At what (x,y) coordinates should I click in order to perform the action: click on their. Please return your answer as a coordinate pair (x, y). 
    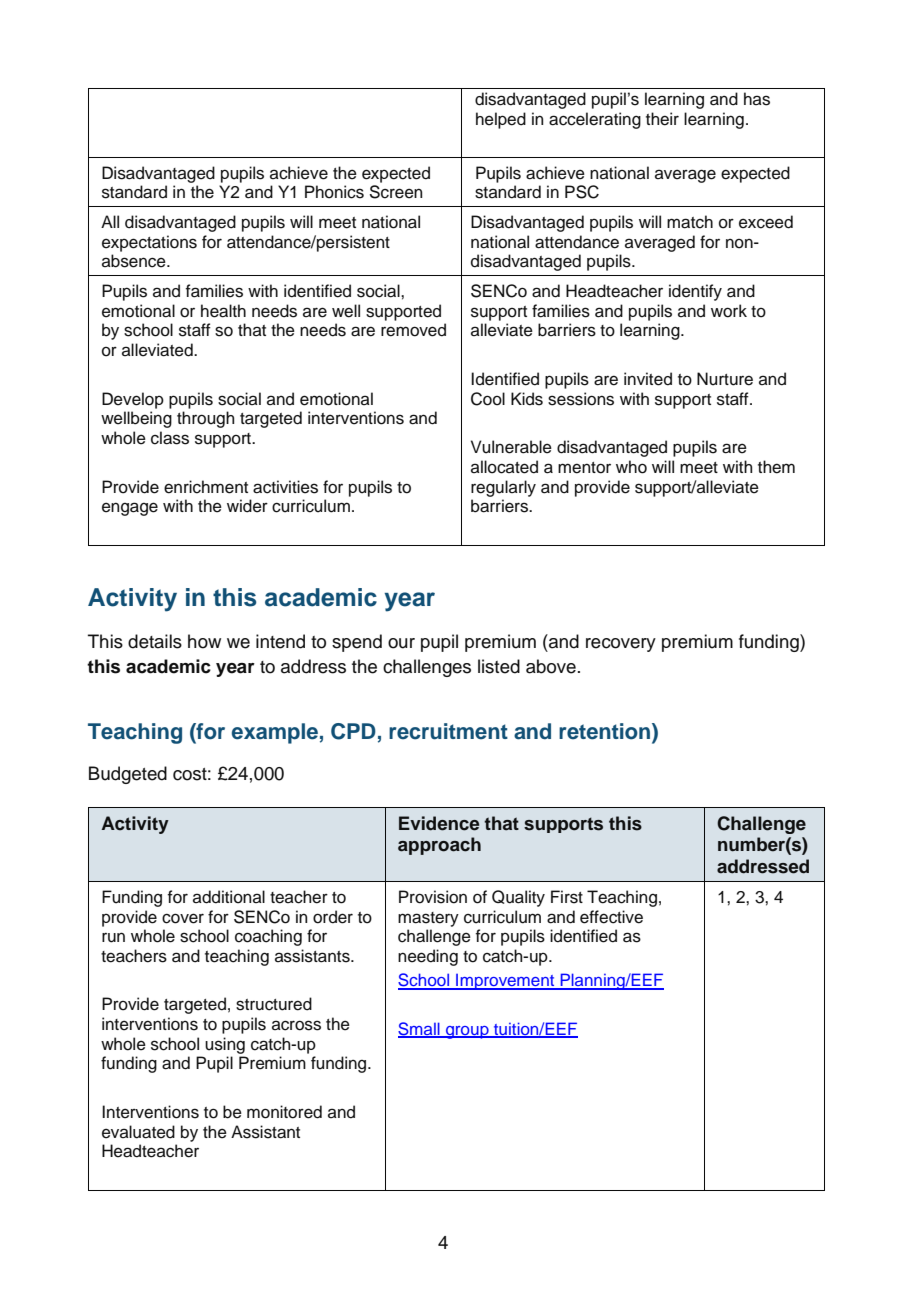
    Looking at the image, I should click on (662, 119).
